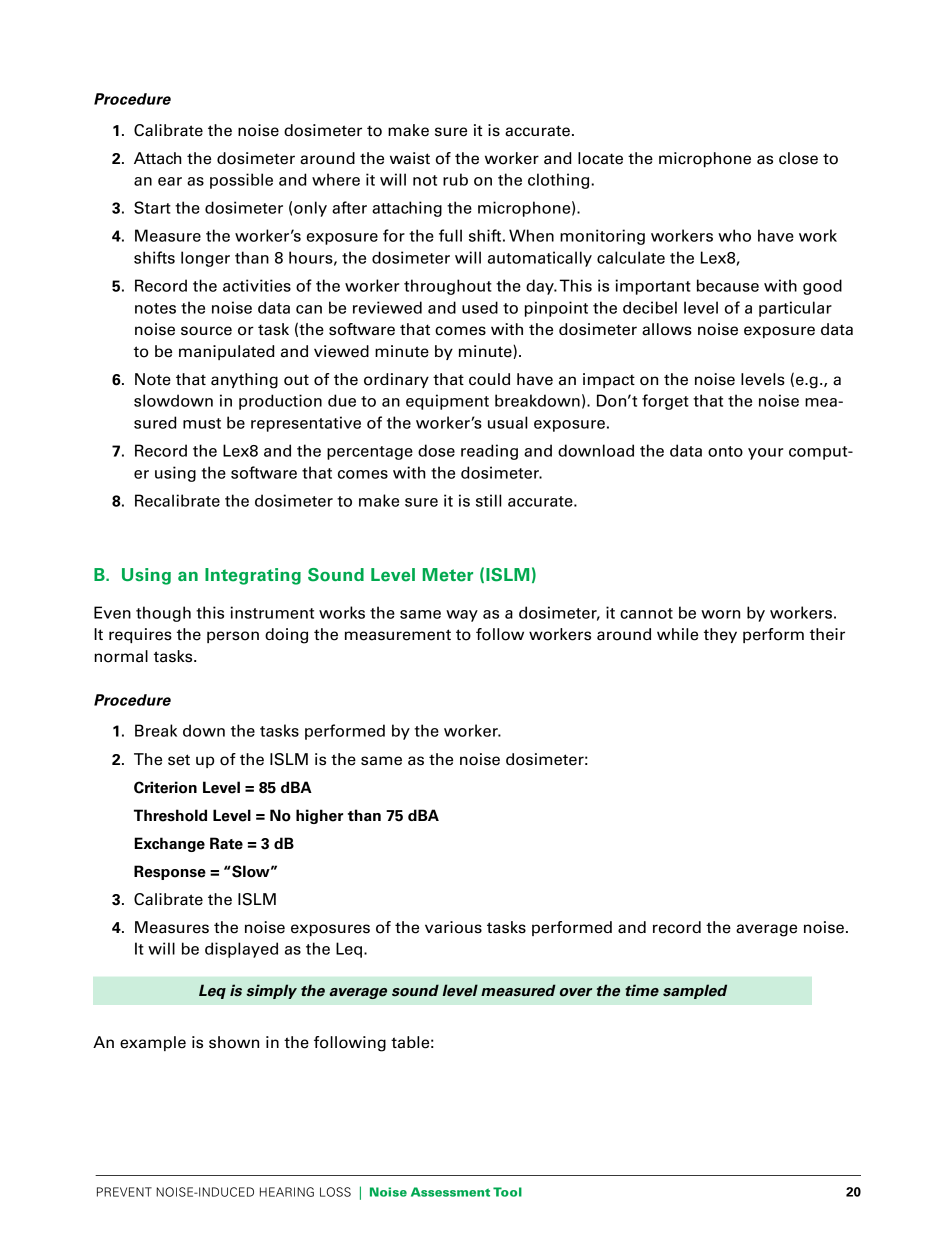 The width and height of the page is (952, 1233). I want to click on set, so click(179, 760).
